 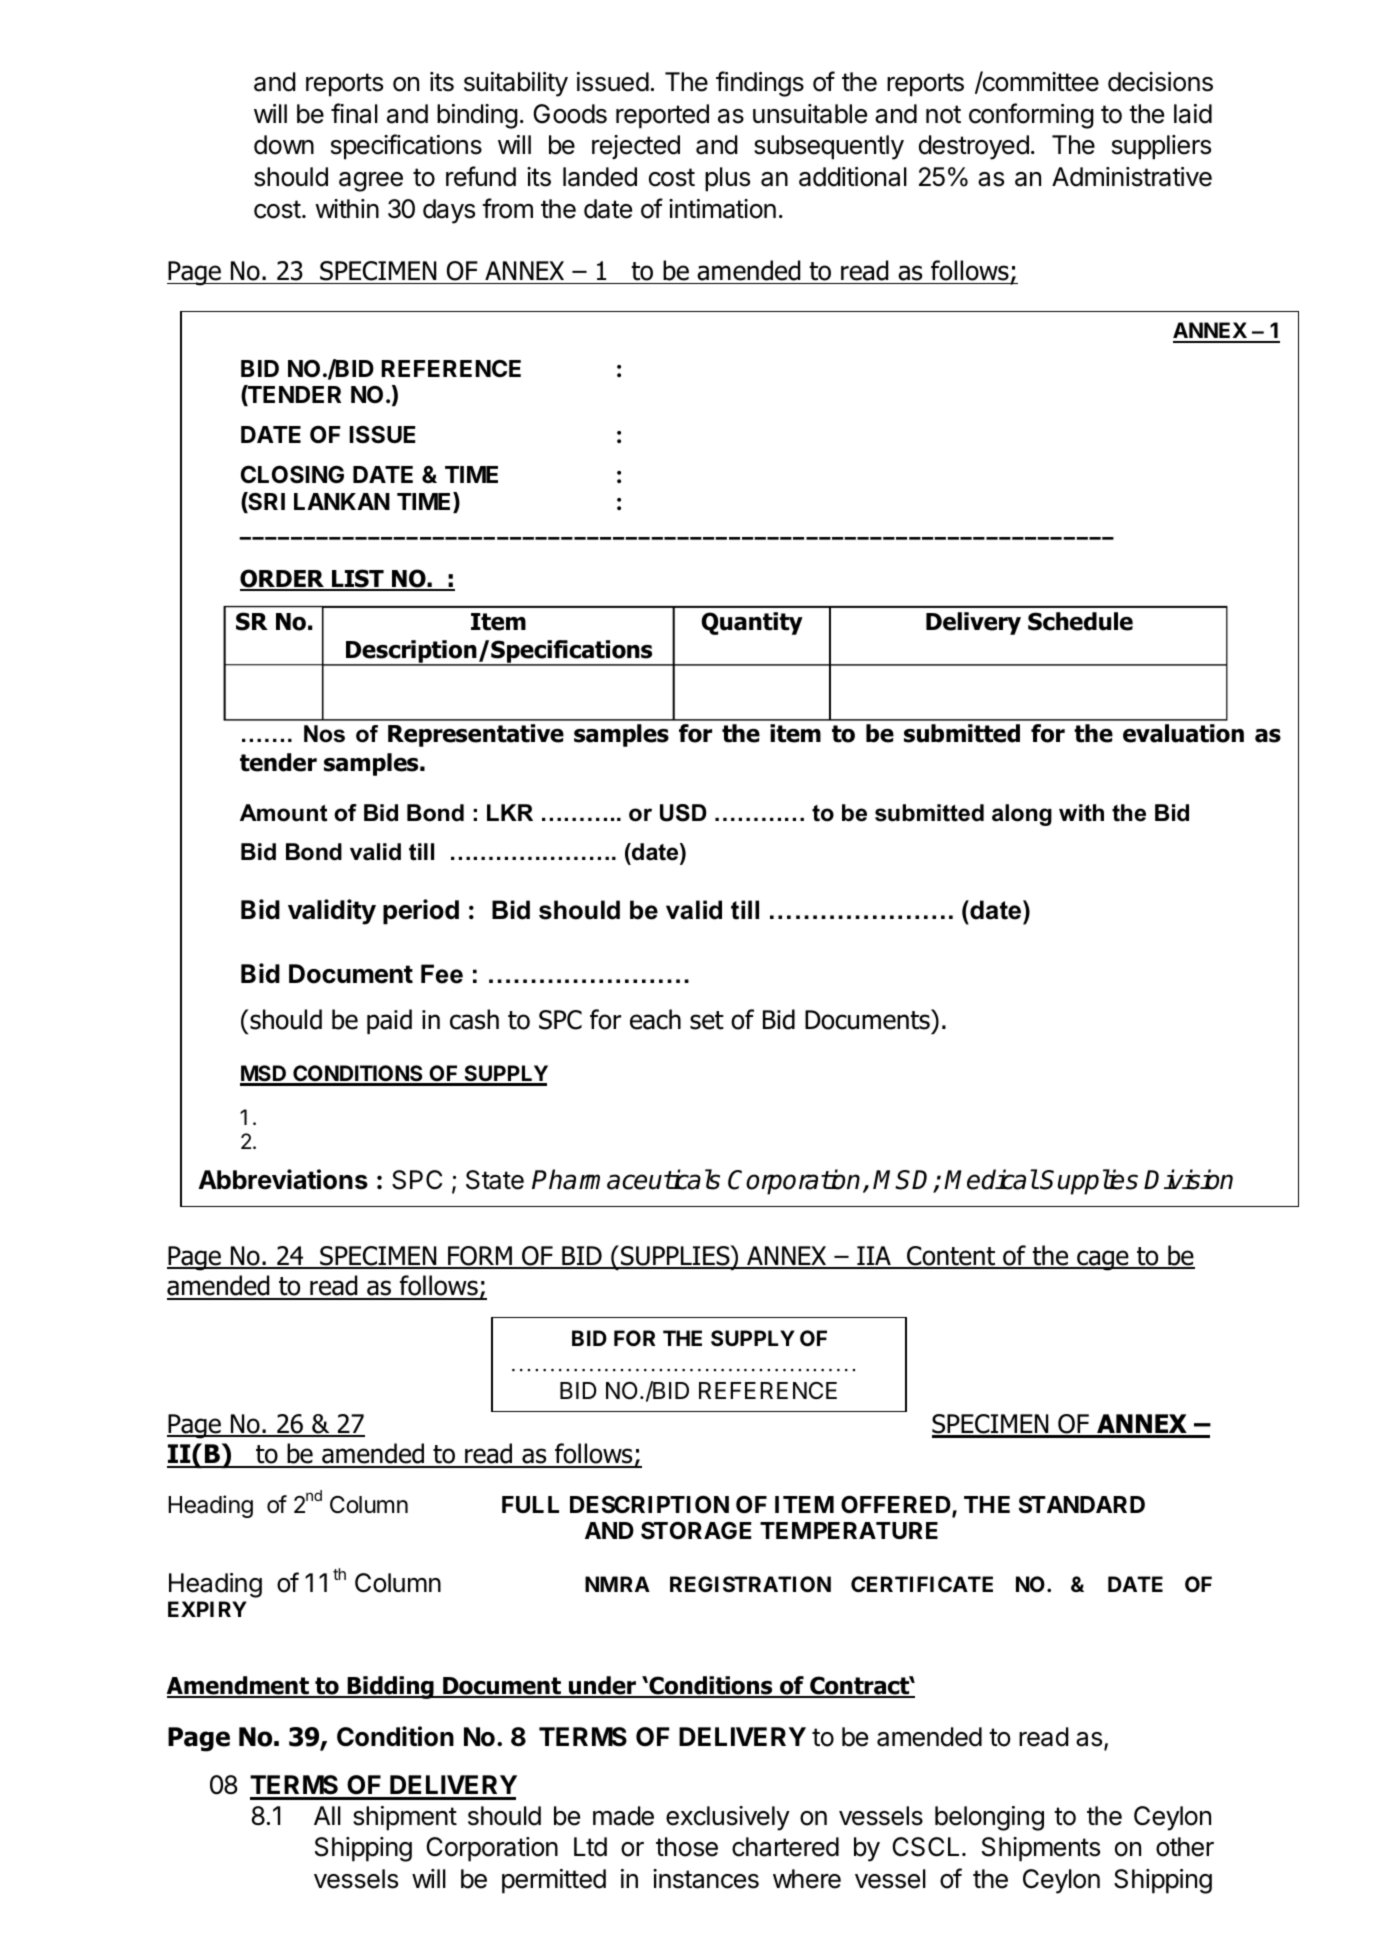 I want to click on Quantity, so click(x=752, y=623).
